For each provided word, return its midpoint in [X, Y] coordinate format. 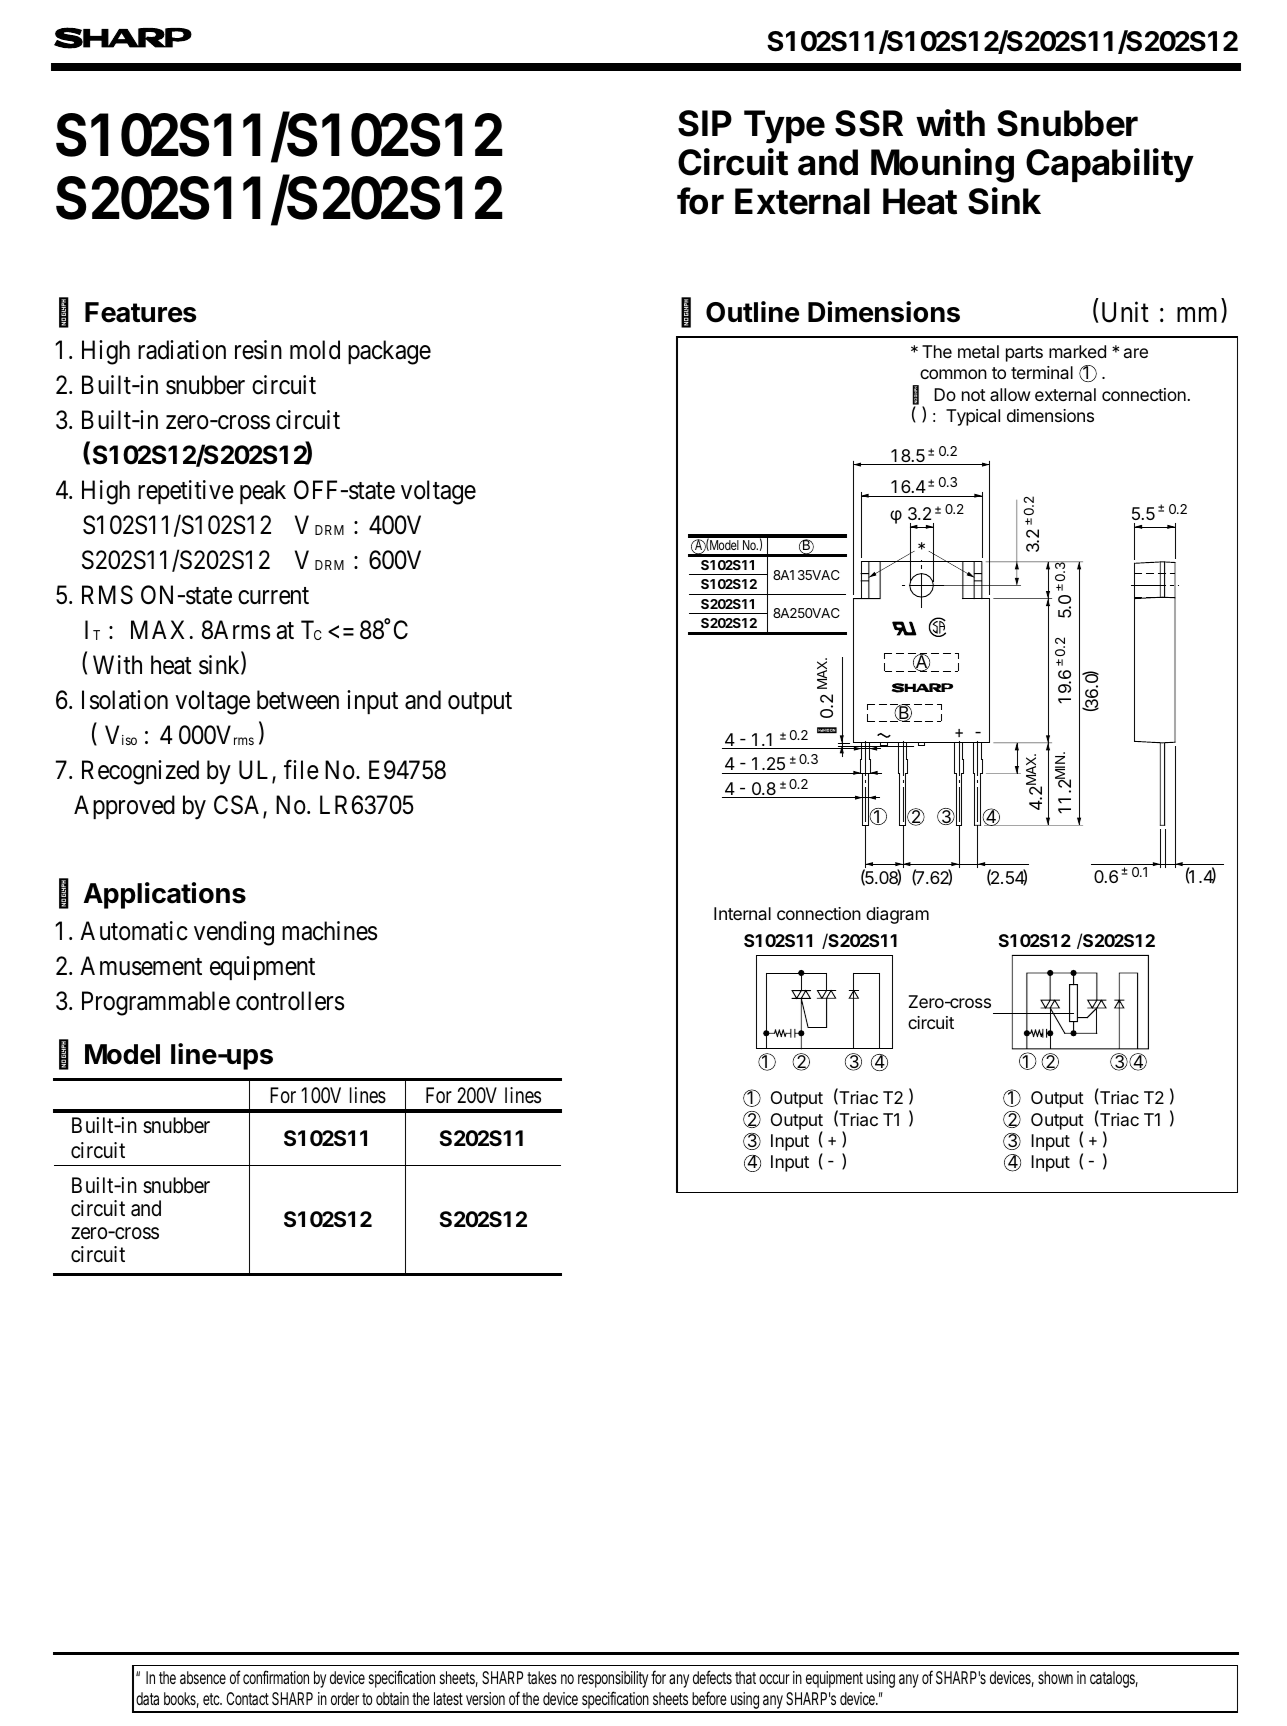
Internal [742, 913]
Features [141, 312]
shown [1055, 1677]
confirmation [276, 1677]
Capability [1110, 165]
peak [263, 492]
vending [234, 933]
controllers [290, 1001]
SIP [705, 123]
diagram [897, 915]
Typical [973, 417]
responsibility [613, 1679]
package [389, 352]
